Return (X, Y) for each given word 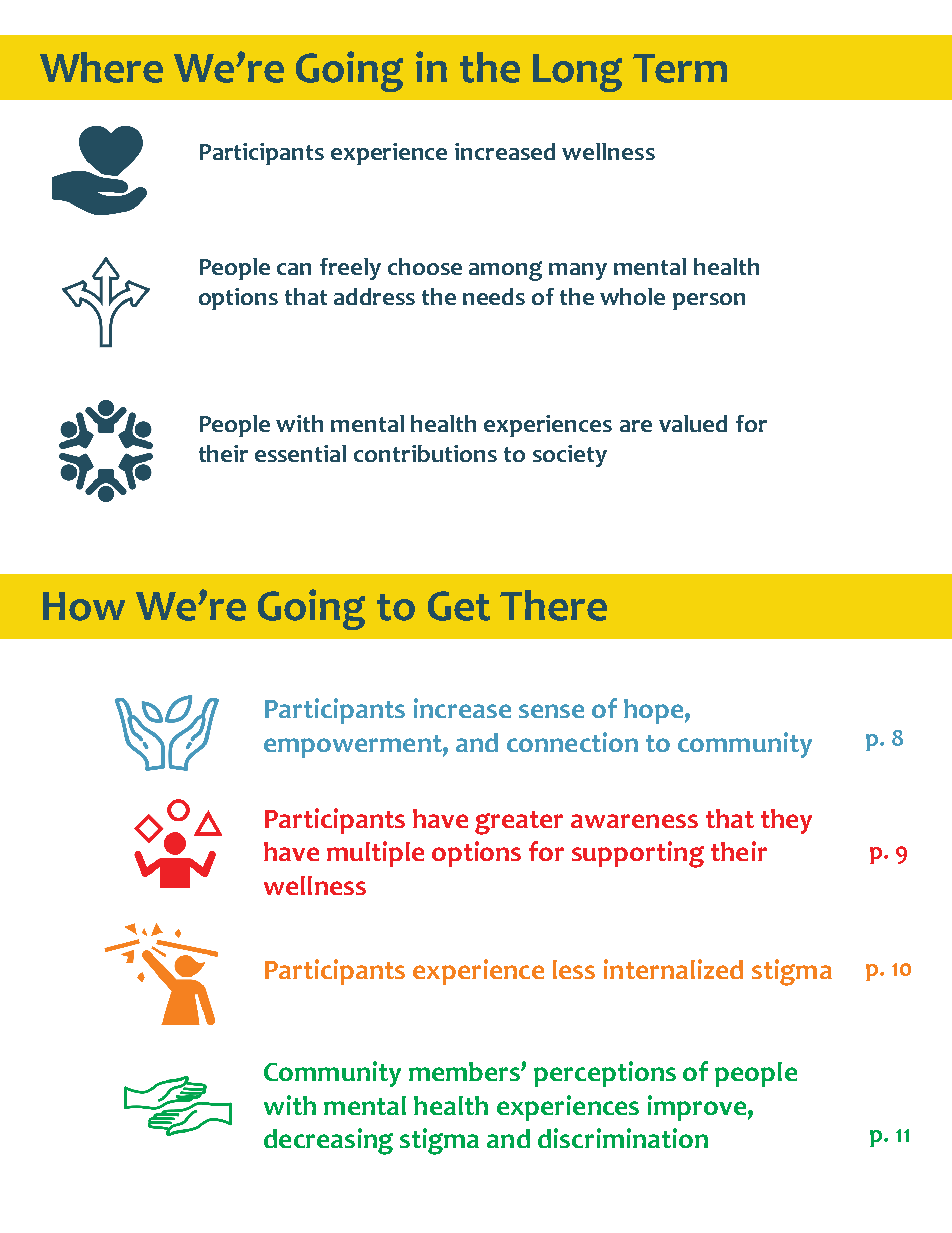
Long (577, 73)
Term (680, 68)
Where (101, 67)
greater (519, 823)
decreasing (328, 1141)
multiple (375, 854)
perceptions (605, 1074)
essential (300, 453)
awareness (634, 821)
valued (693, 423)
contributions (425, 453)
